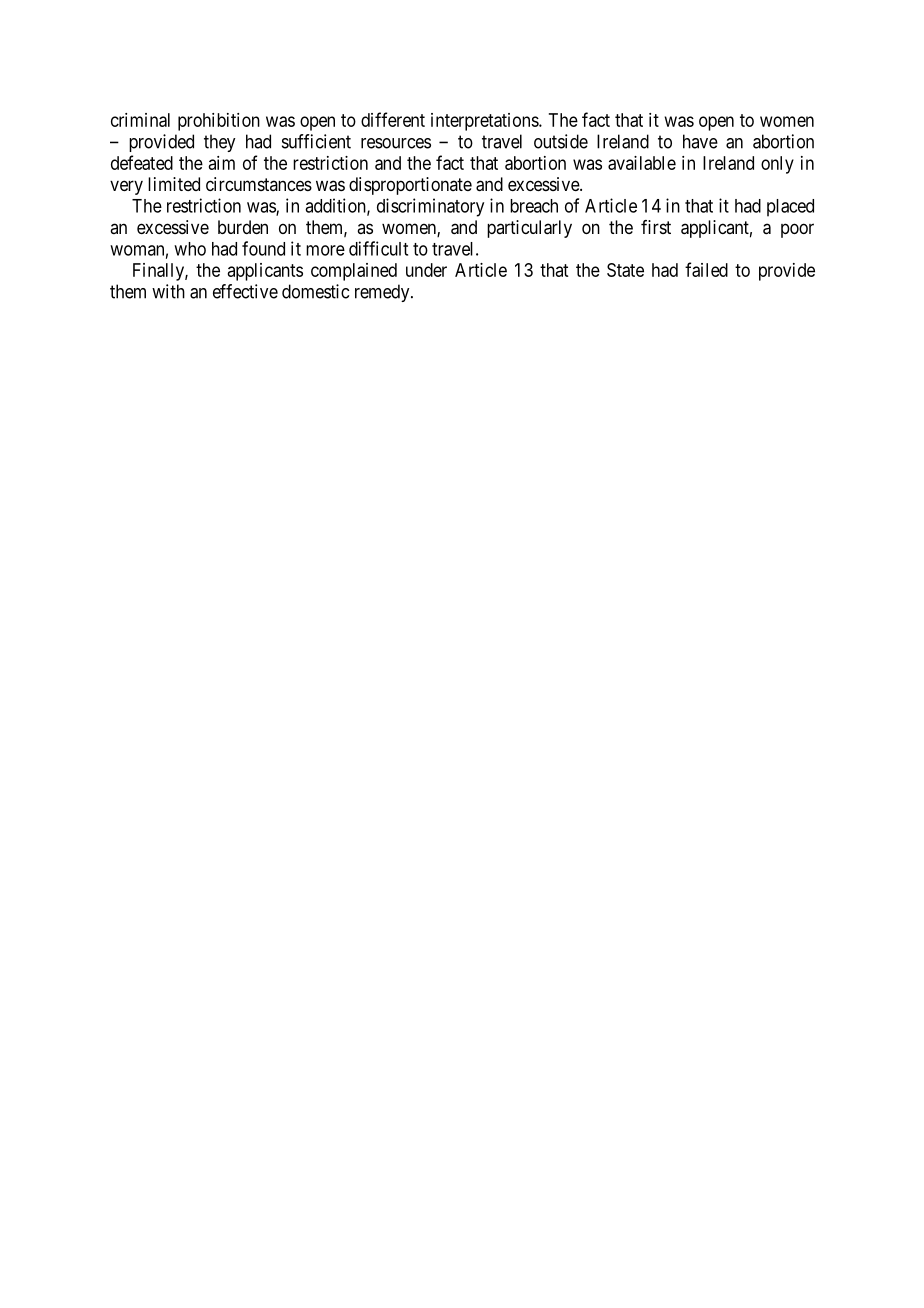 The height and width of the screenshot is (1308, 924). Describe the element at coordinates (245, 291) in the screenshot. I see `effective` at that location.
